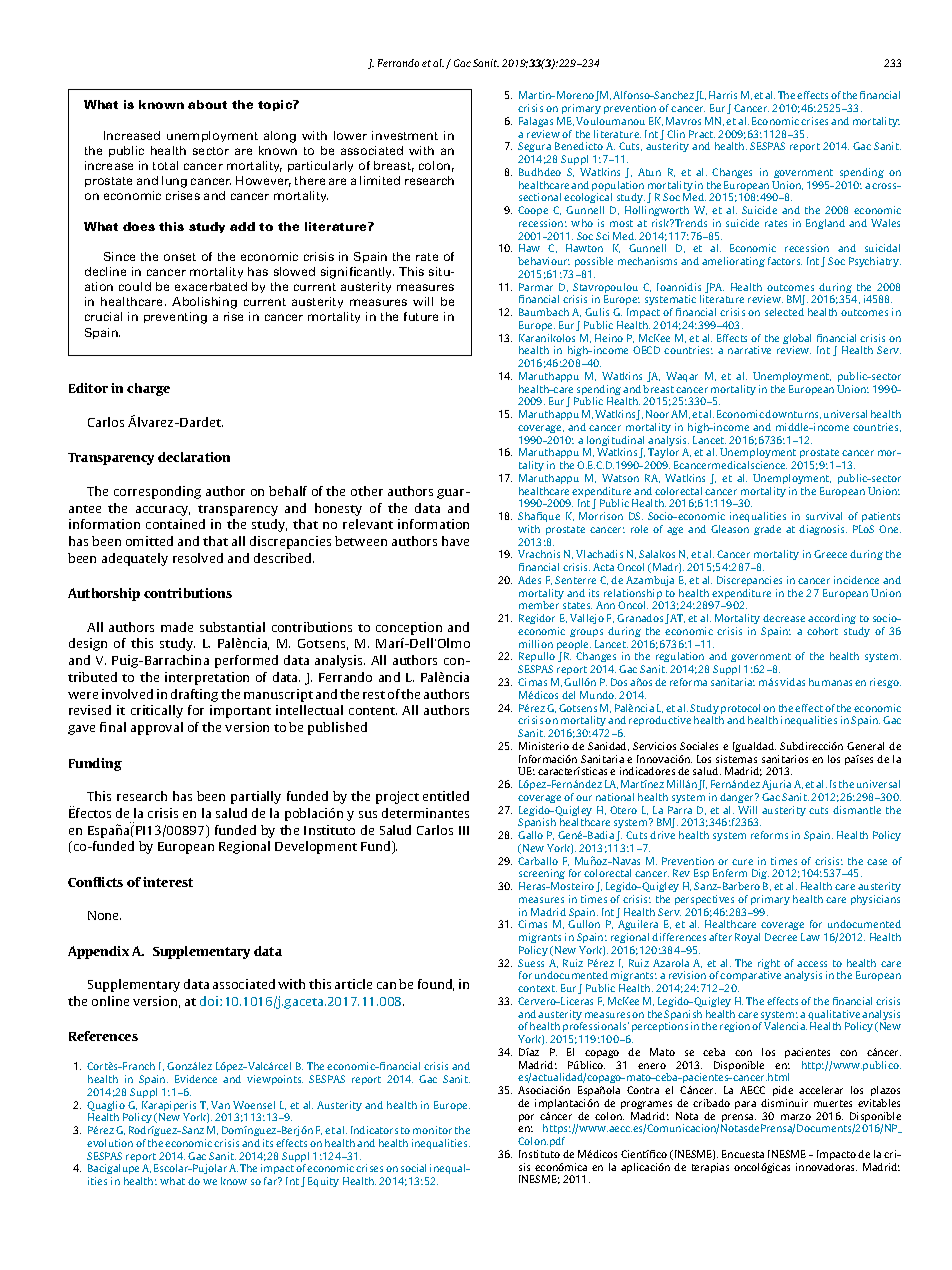 The image size is (952, 1270). Describe the element at coordinates (165, 165) in the page. I see `total` at that location.
